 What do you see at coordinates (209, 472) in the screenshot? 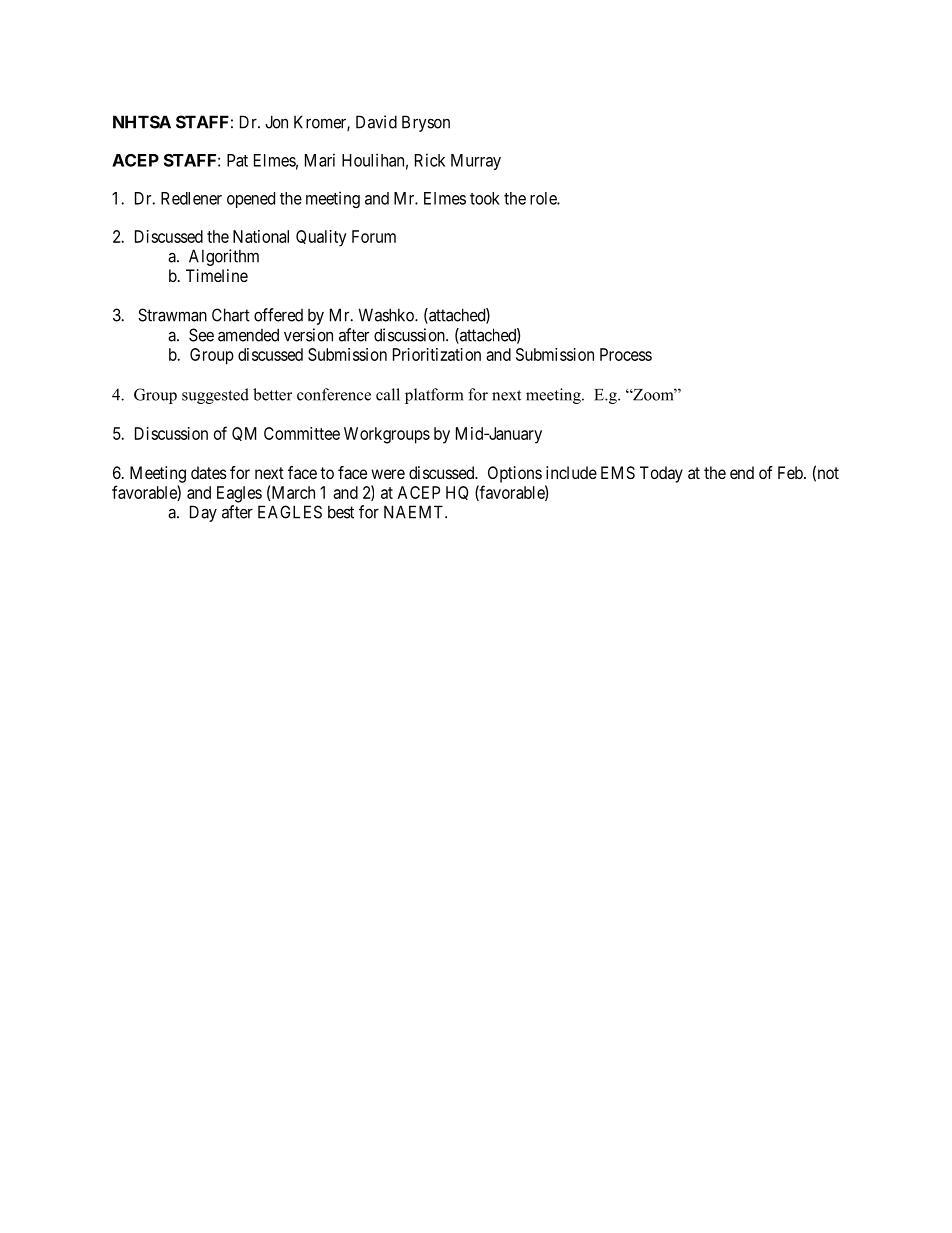
I see `dates` at bounding box center [209, 472].
